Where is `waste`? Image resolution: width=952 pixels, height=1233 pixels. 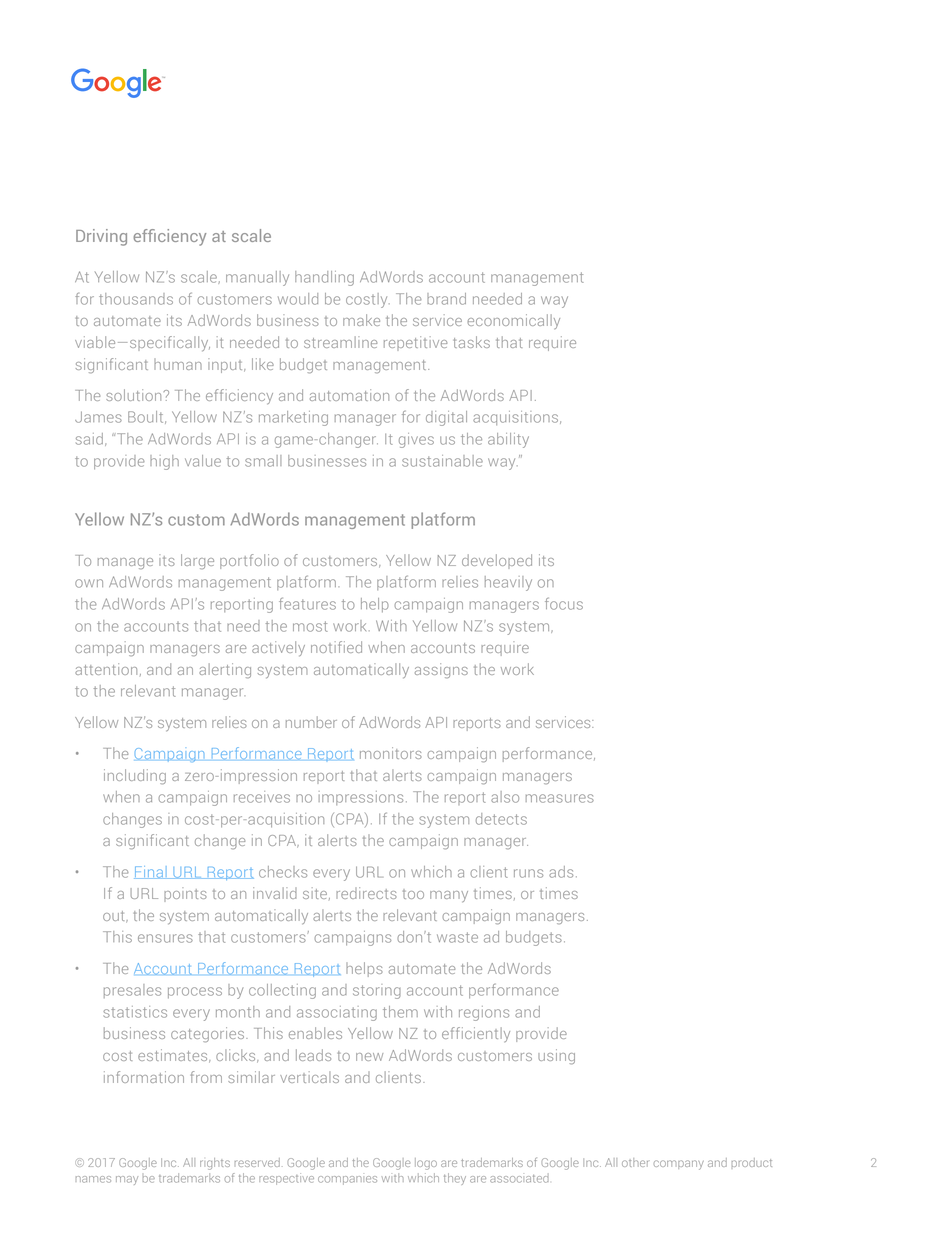
waste is located at coordinates (457, 937).
